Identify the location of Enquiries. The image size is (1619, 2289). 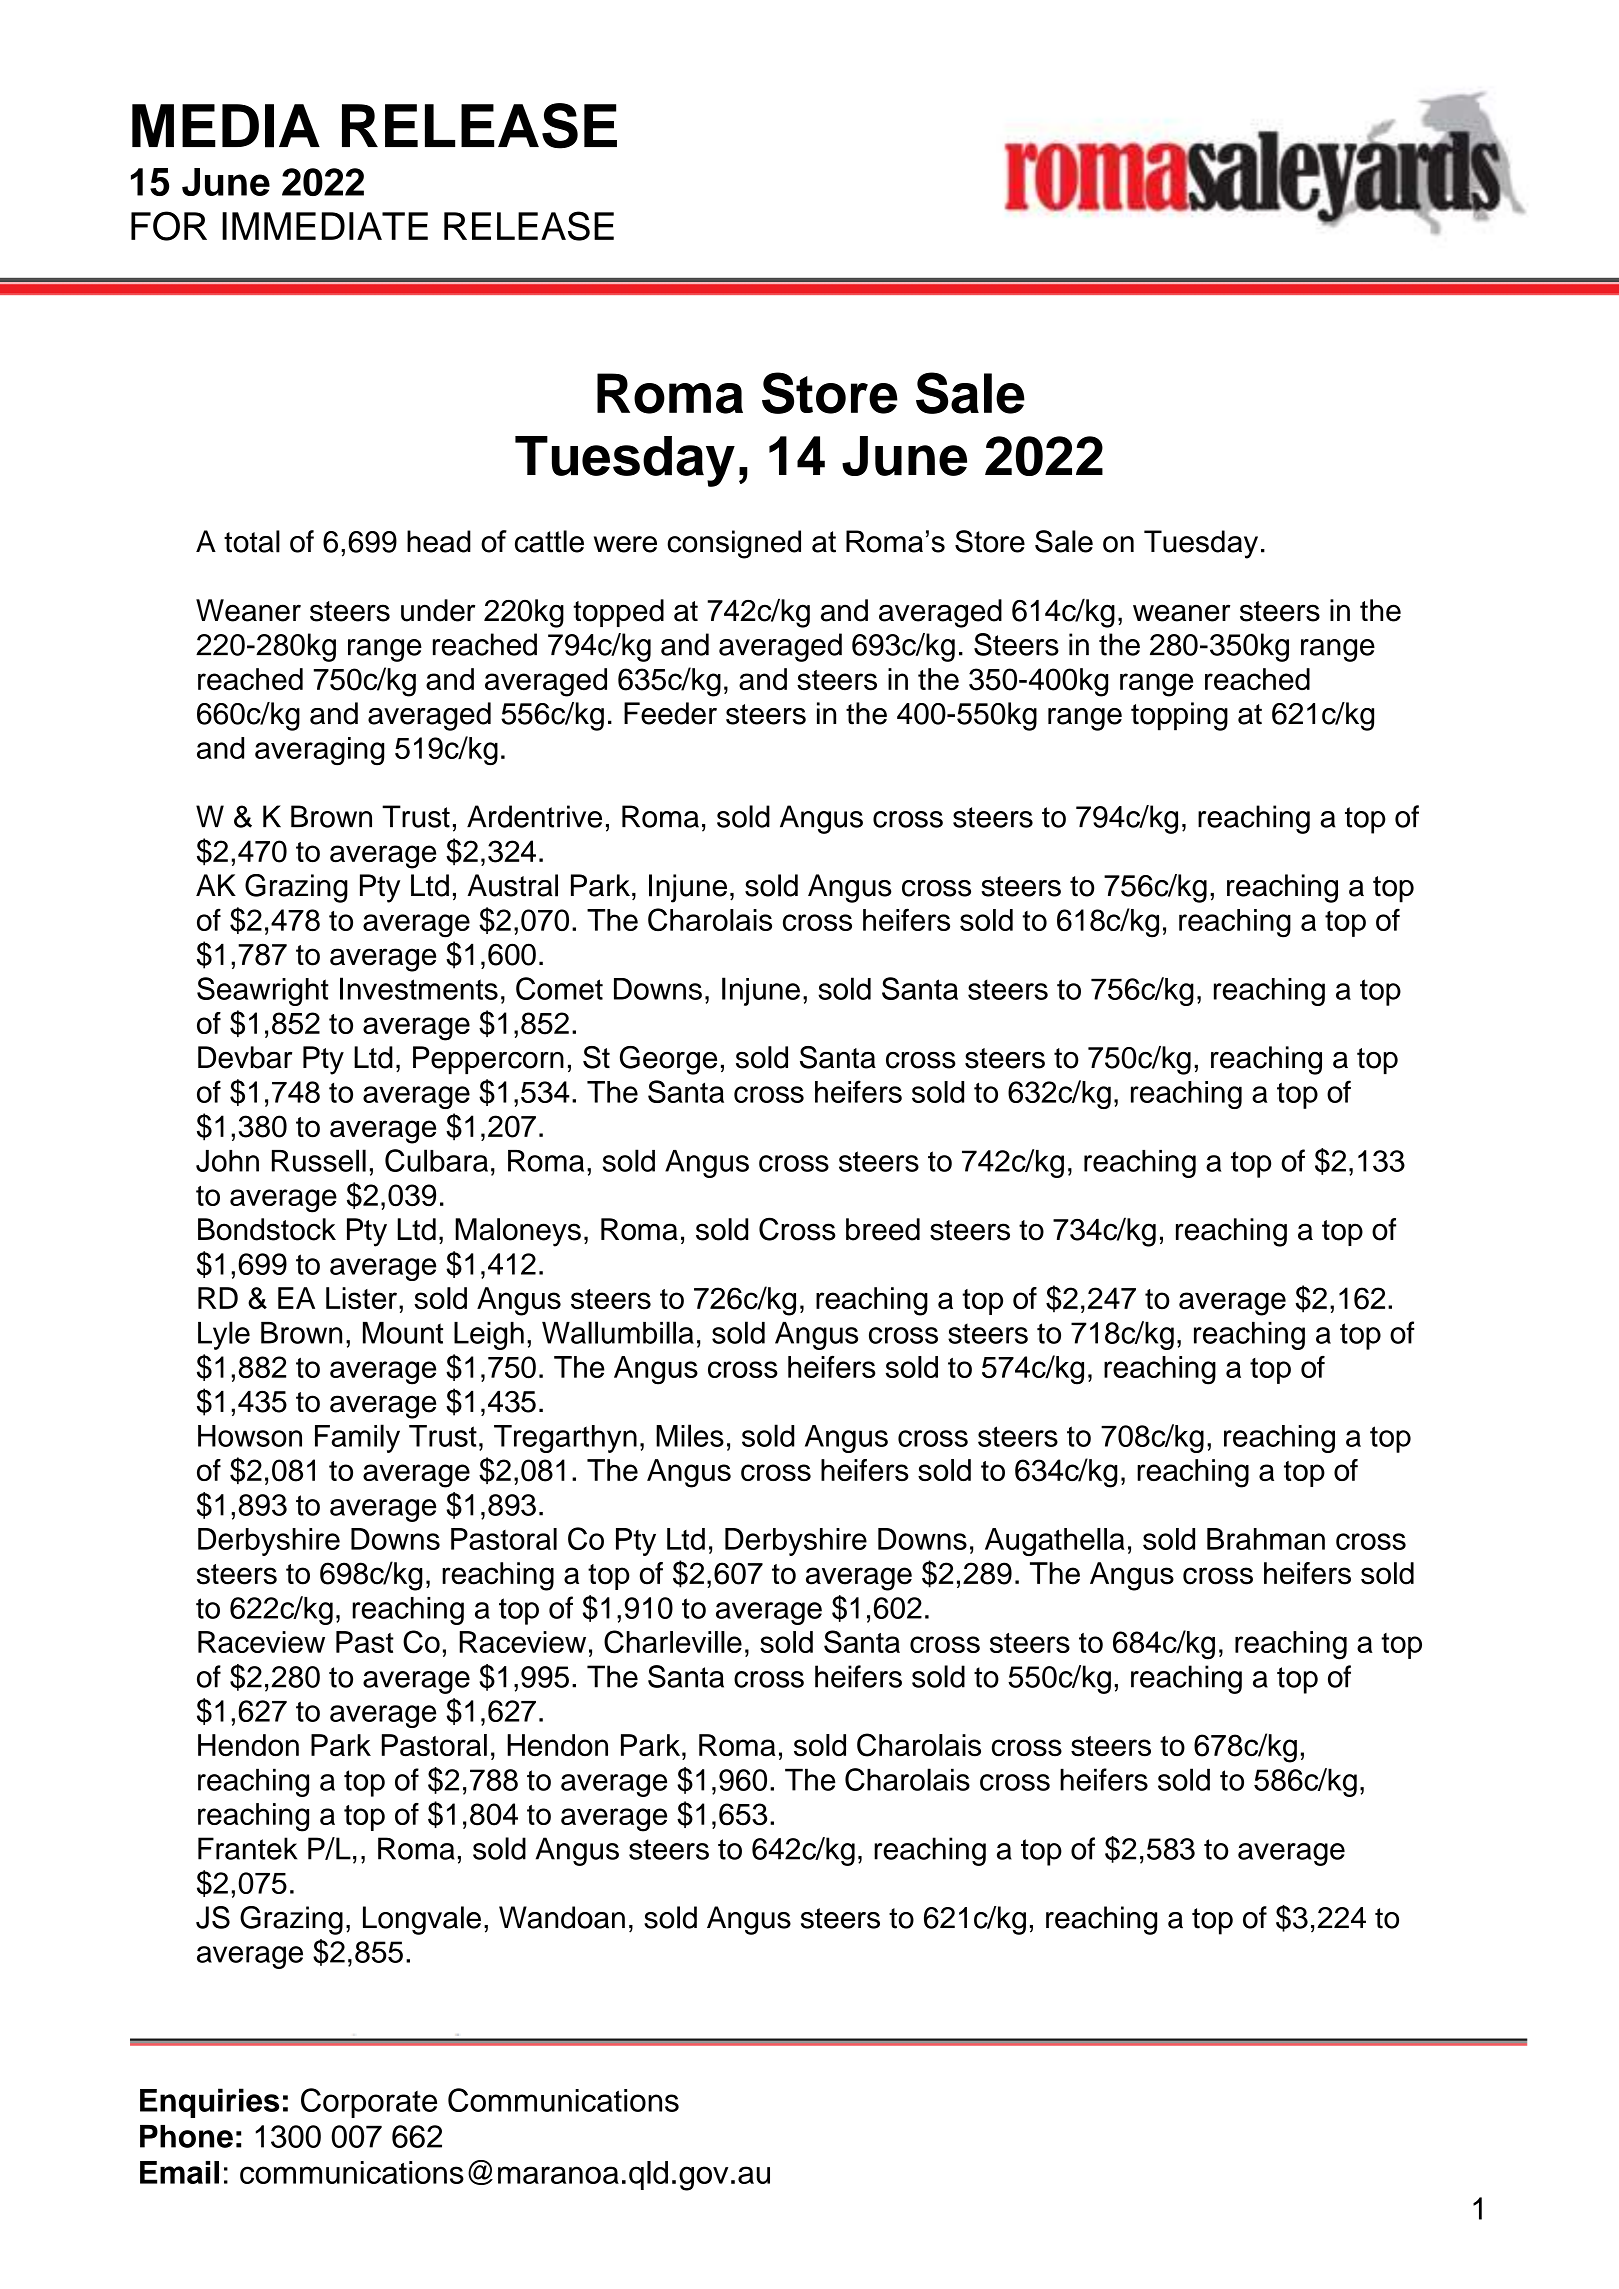
(209, 2103).
